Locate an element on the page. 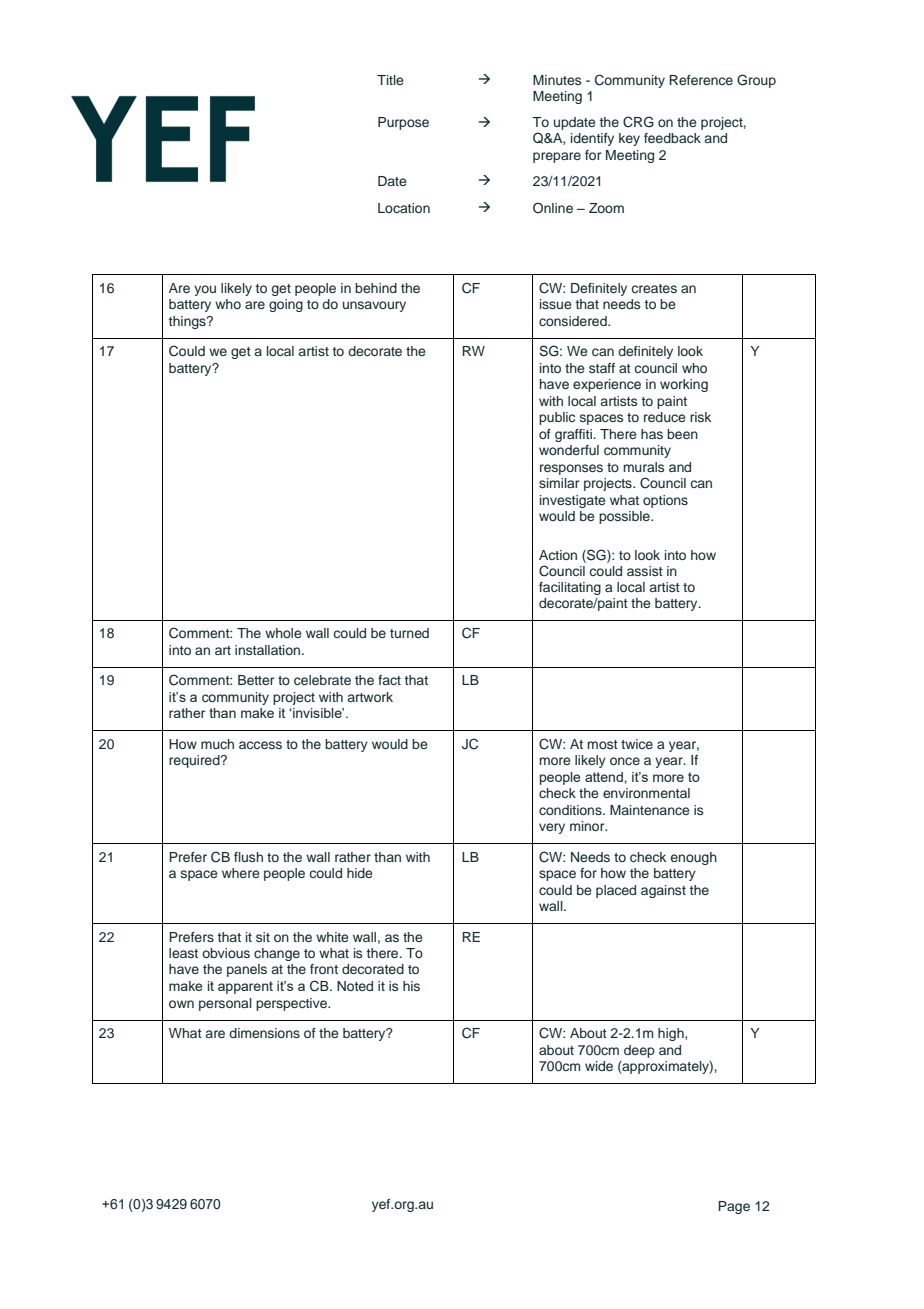  going is located at coordinates (286, 305).
